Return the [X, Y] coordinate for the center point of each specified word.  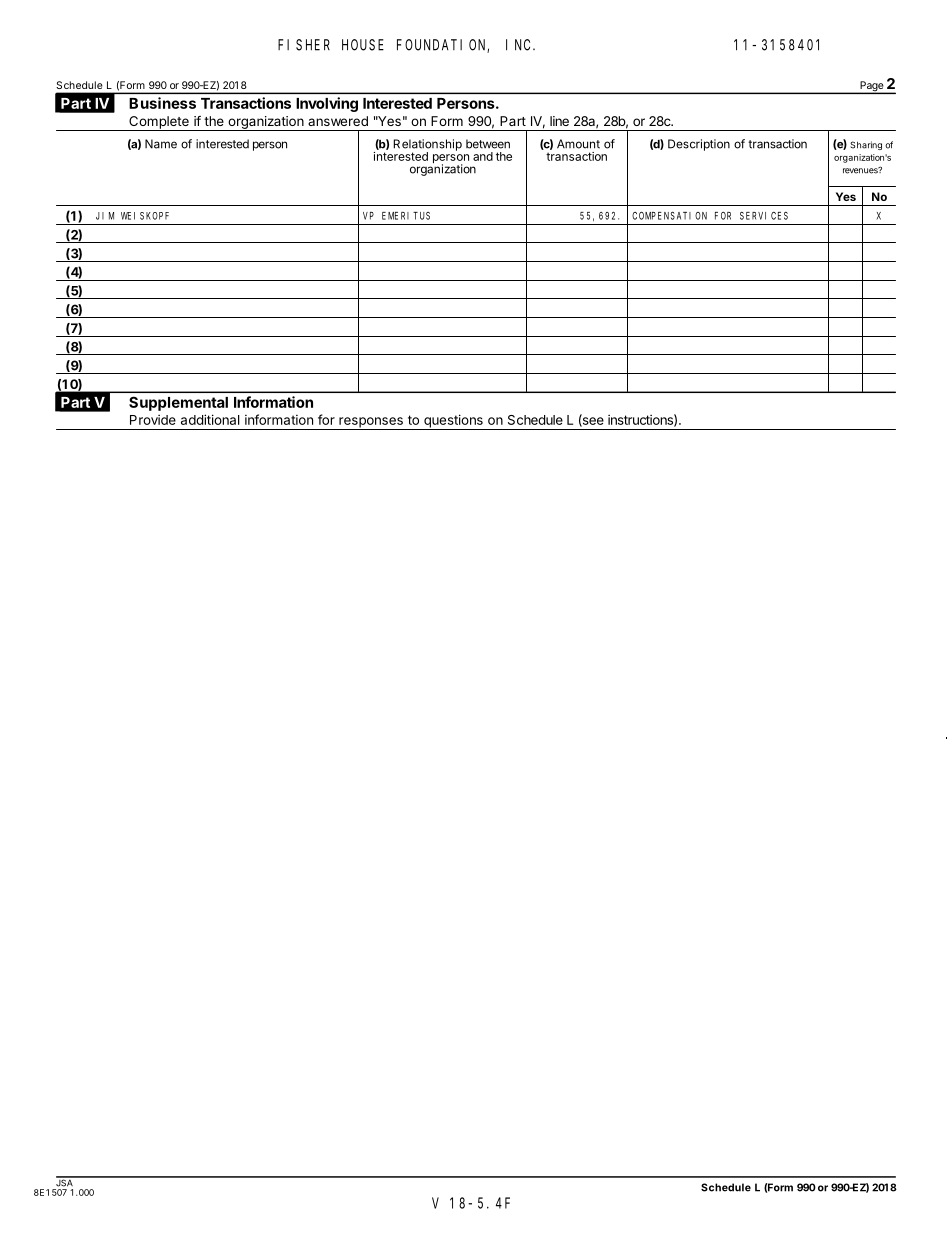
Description [699, 145]
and [483, 156]
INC [520, 45]
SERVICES [764, 216]
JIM [105, 216]
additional [210, 419]
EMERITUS [406, 216]
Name [161, 144]
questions [453, 422]
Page [871, 87]
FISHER [304, 45]
